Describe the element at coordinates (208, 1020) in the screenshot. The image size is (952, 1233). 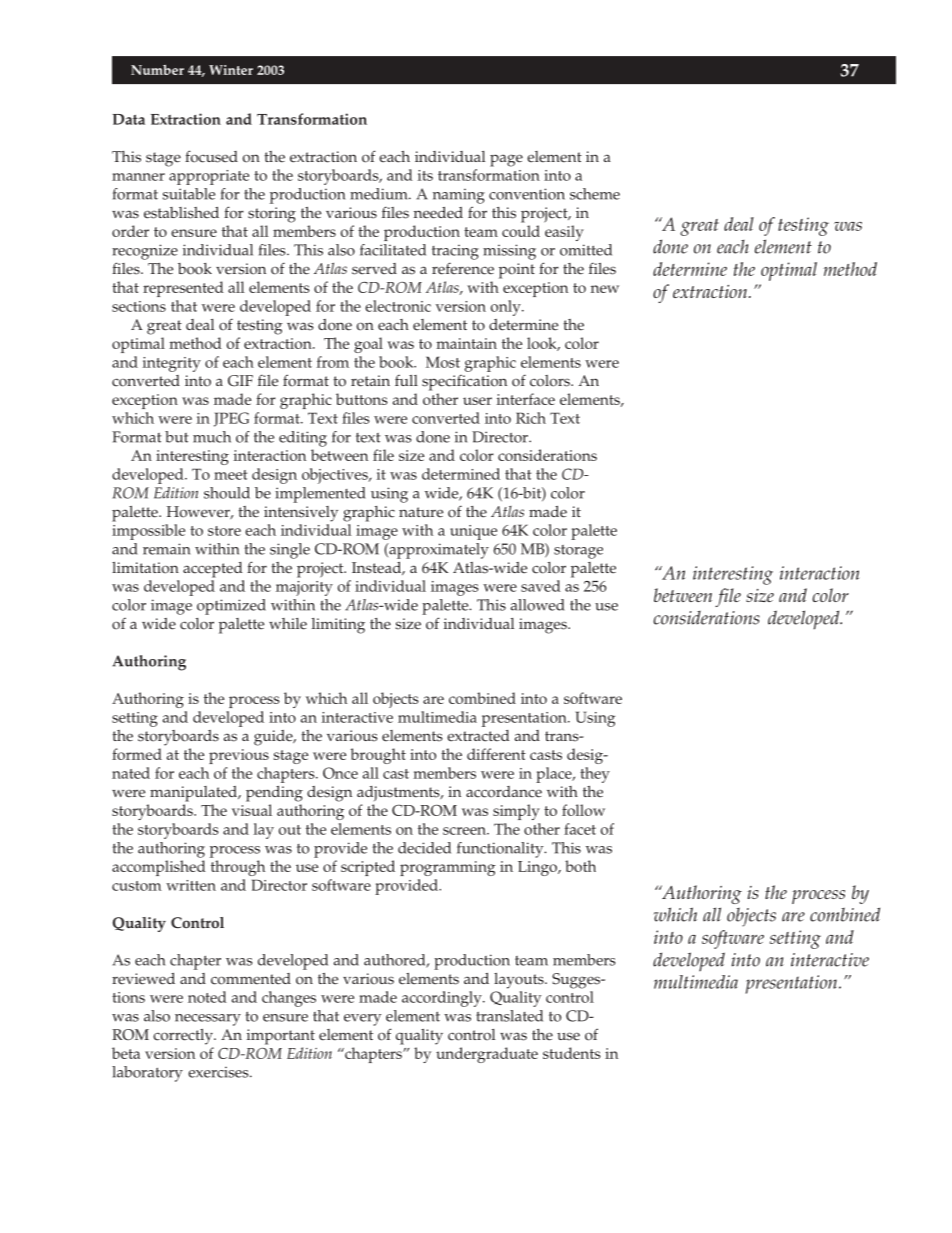
I see `necessary` at that location.
